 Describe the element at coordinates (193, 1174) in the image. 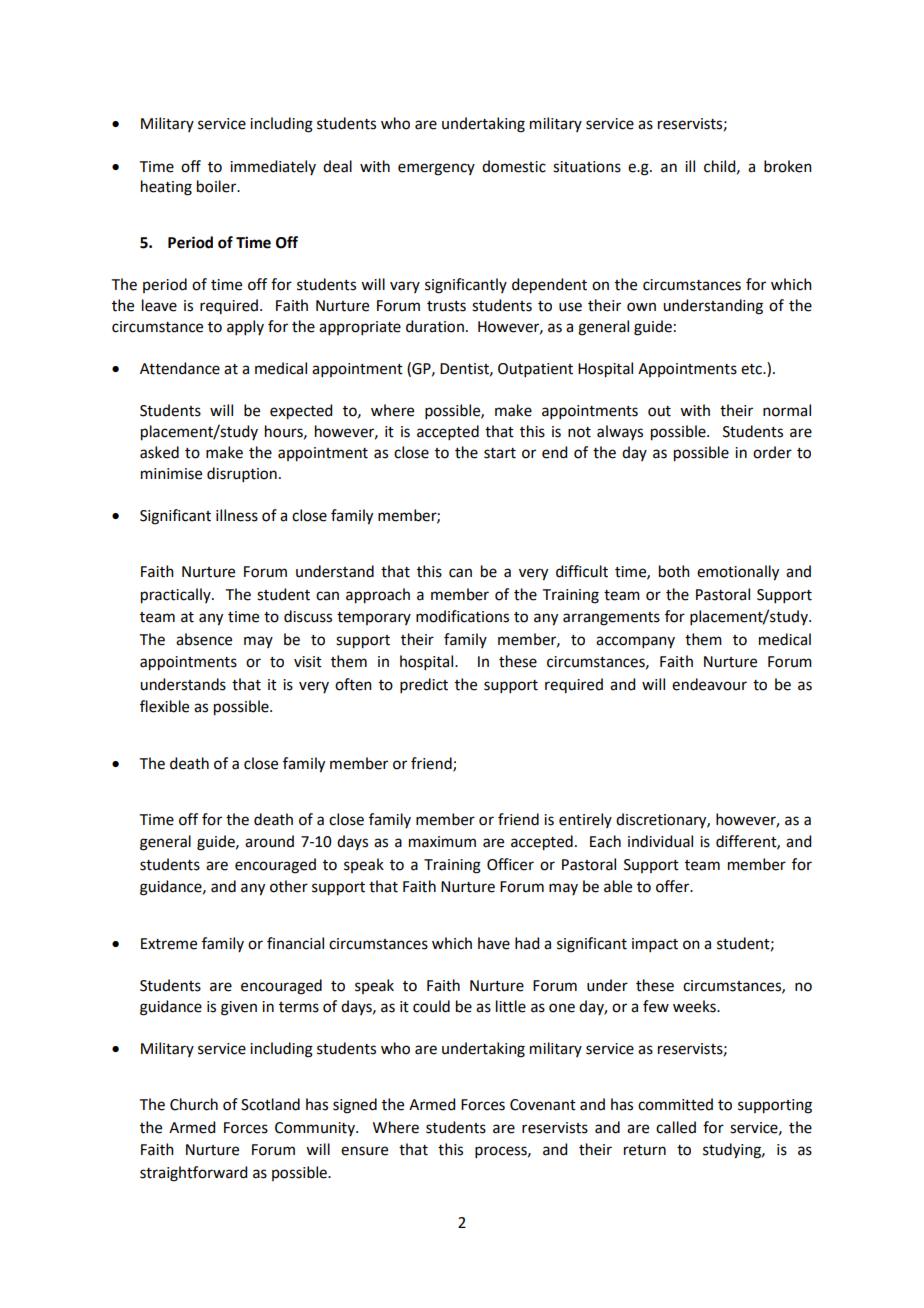

I see `straightforward` at that location.
